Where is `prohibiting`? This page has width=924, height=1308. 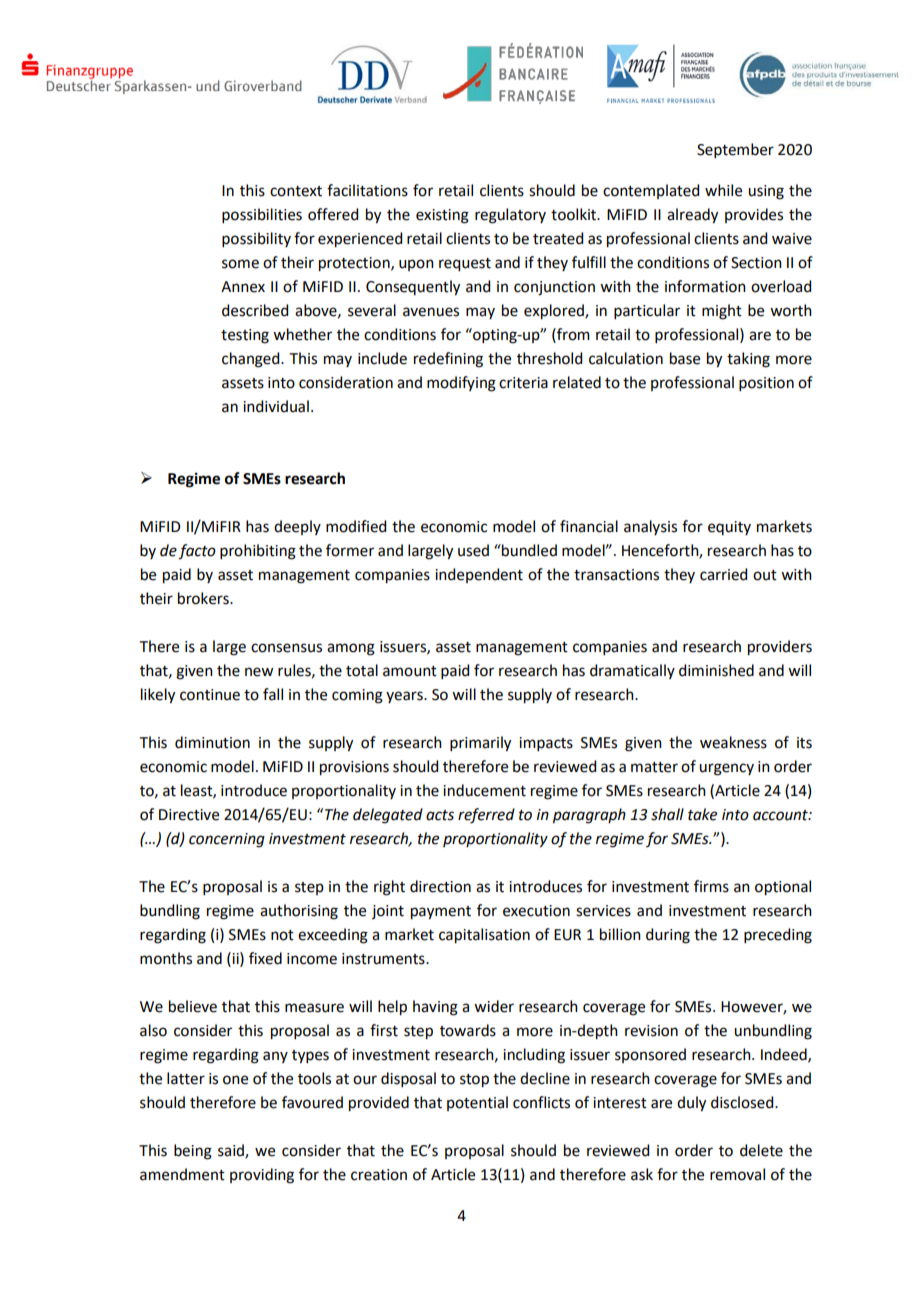
prohibiting is located at coordinates (258, 552).
